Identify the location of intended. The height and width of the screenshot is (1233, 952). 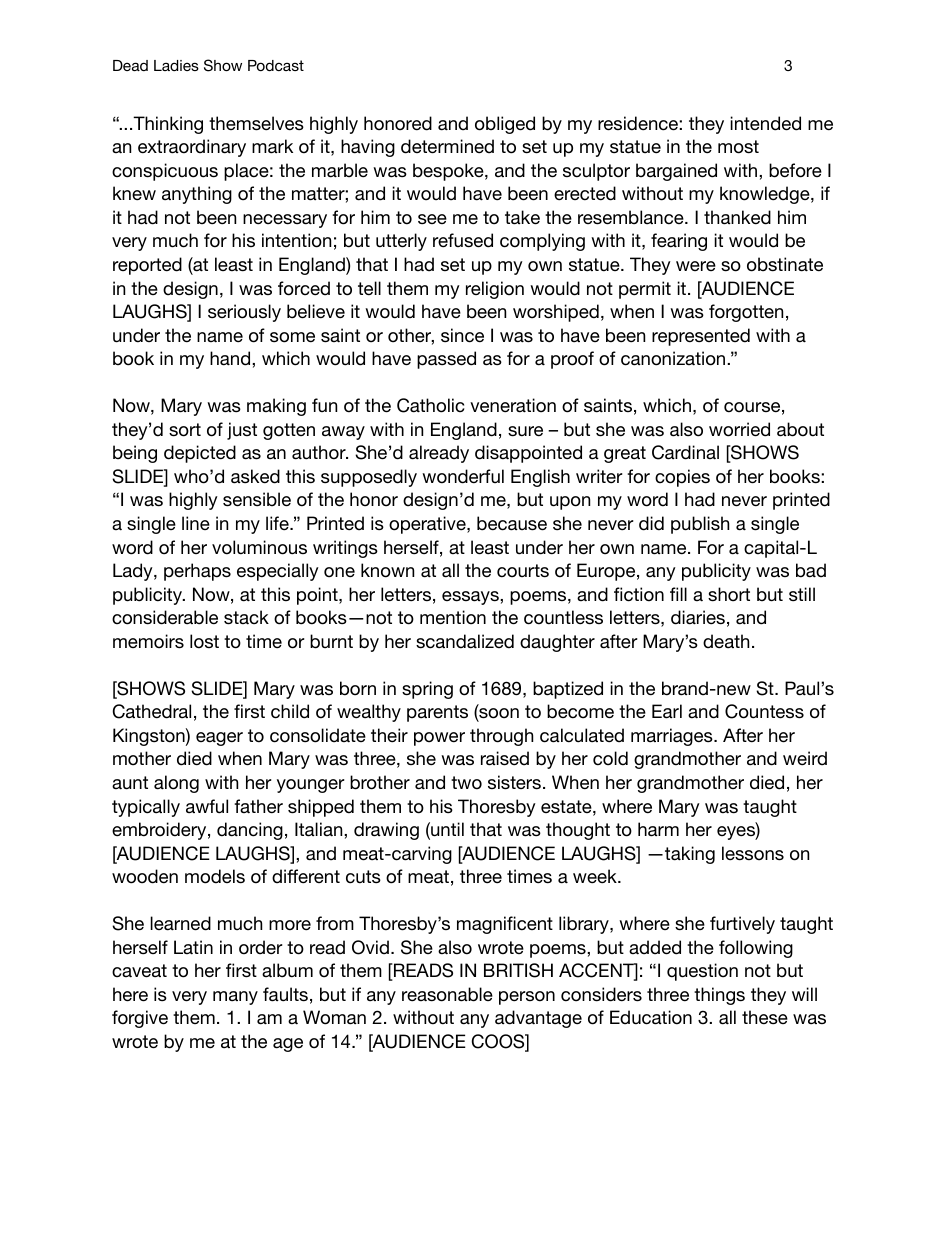
(765, 123).
